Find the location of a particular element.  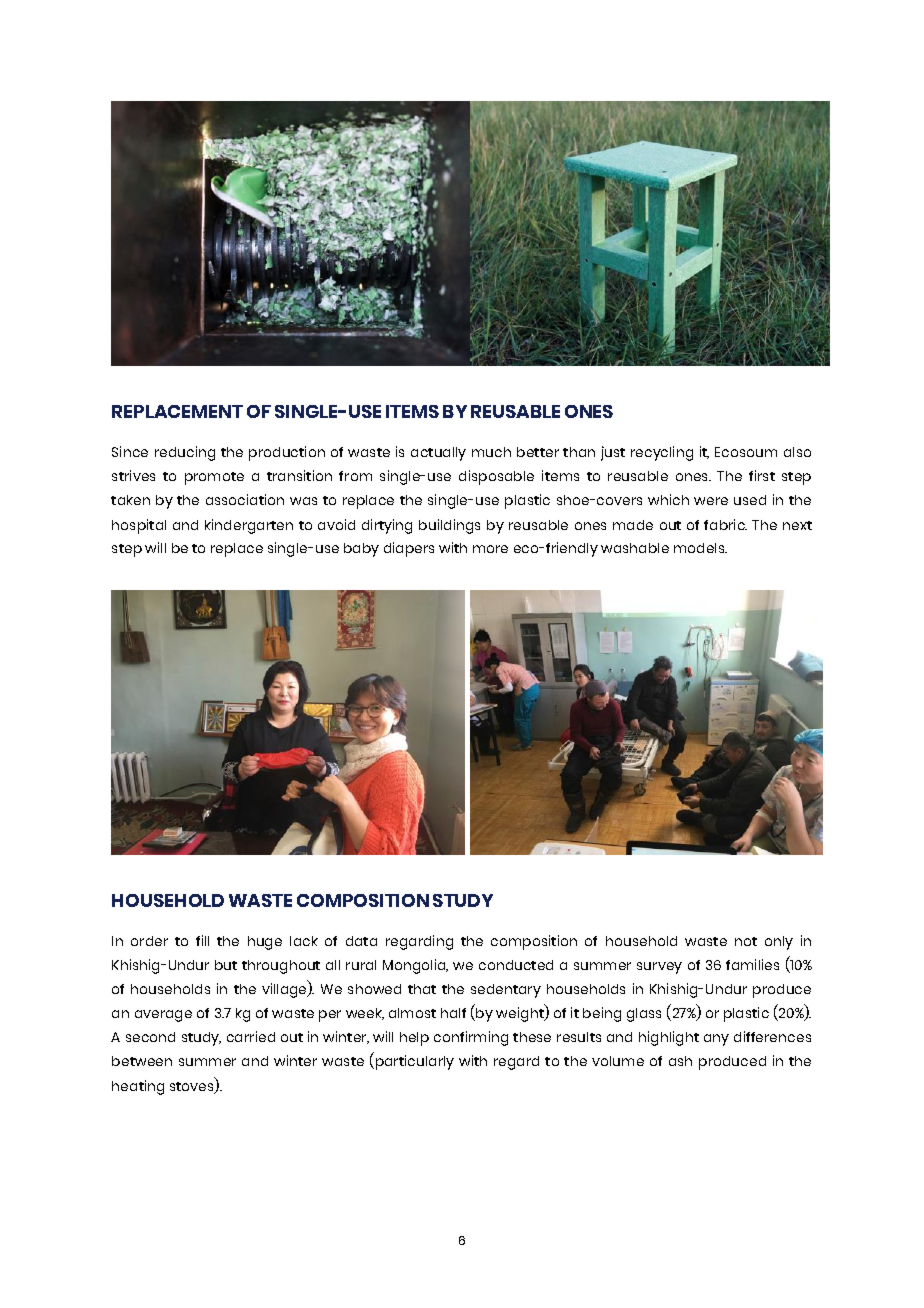

particularly is located at coordinates (415, 1062).
